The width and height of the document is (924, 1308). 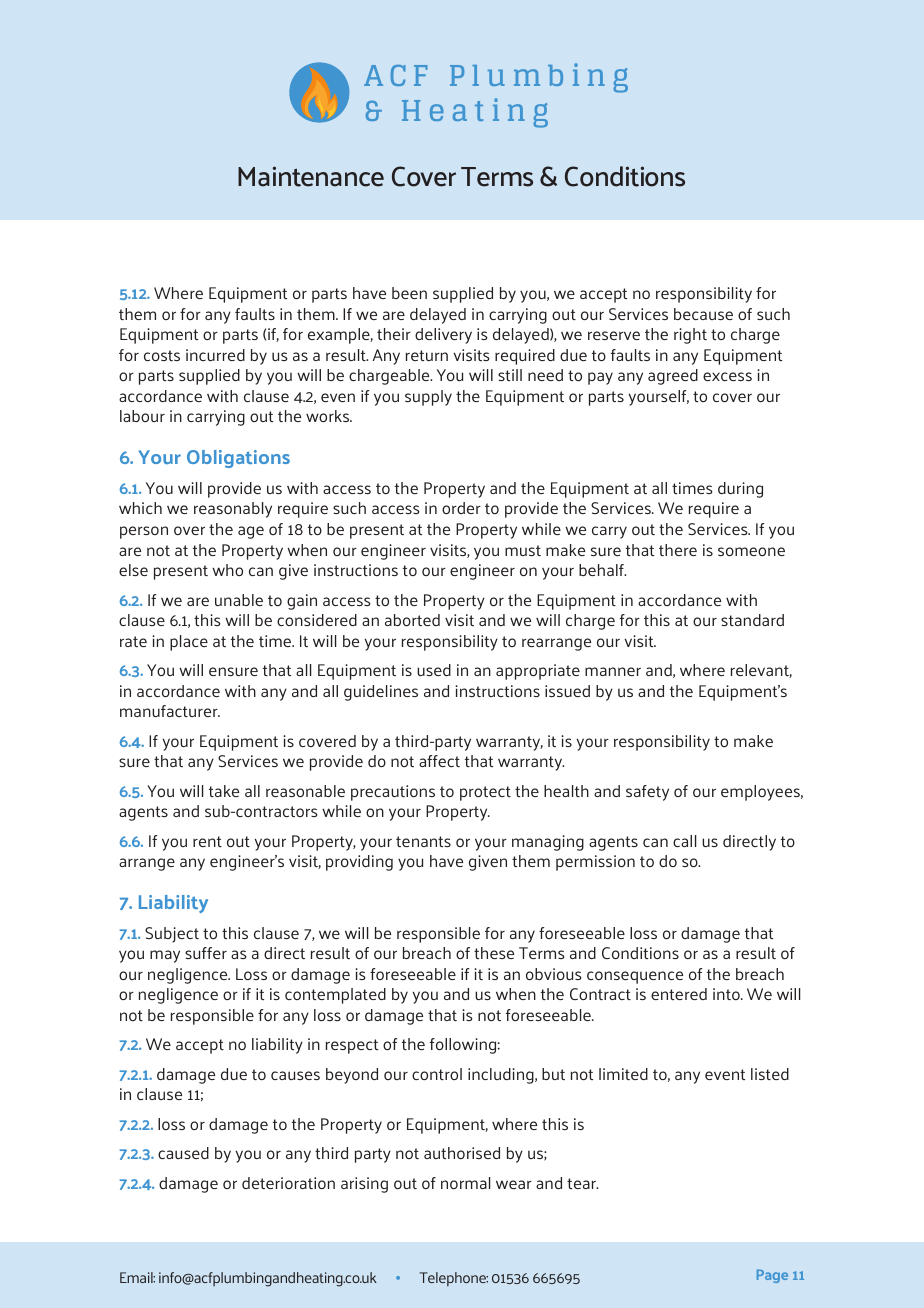 What do you see at coordinates (772, 1276) in the document?
I see `Page` at bounding box center [772, 1276].
